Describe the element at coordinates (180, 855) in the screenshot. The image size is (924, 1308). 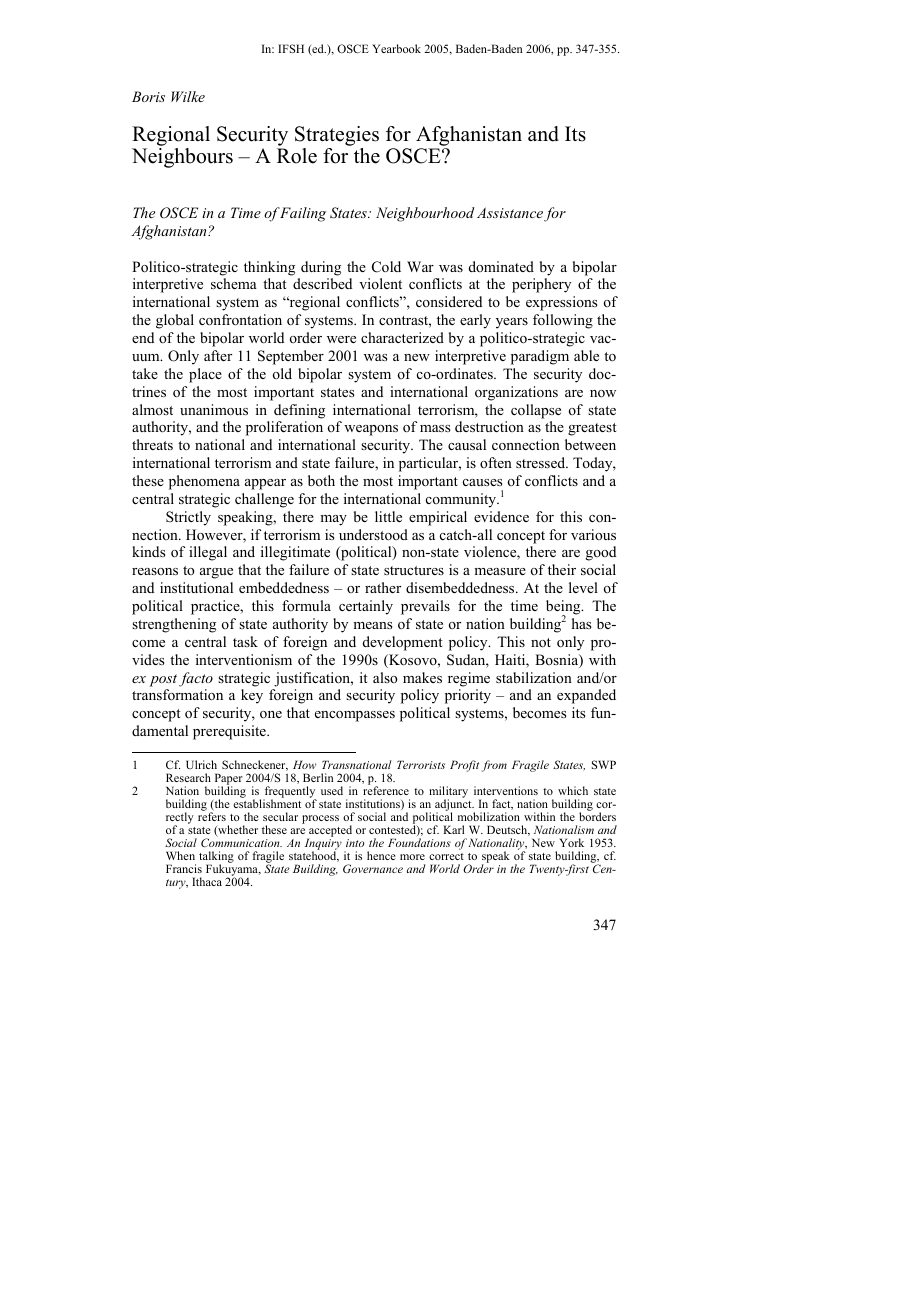
I see `When` at that location.
